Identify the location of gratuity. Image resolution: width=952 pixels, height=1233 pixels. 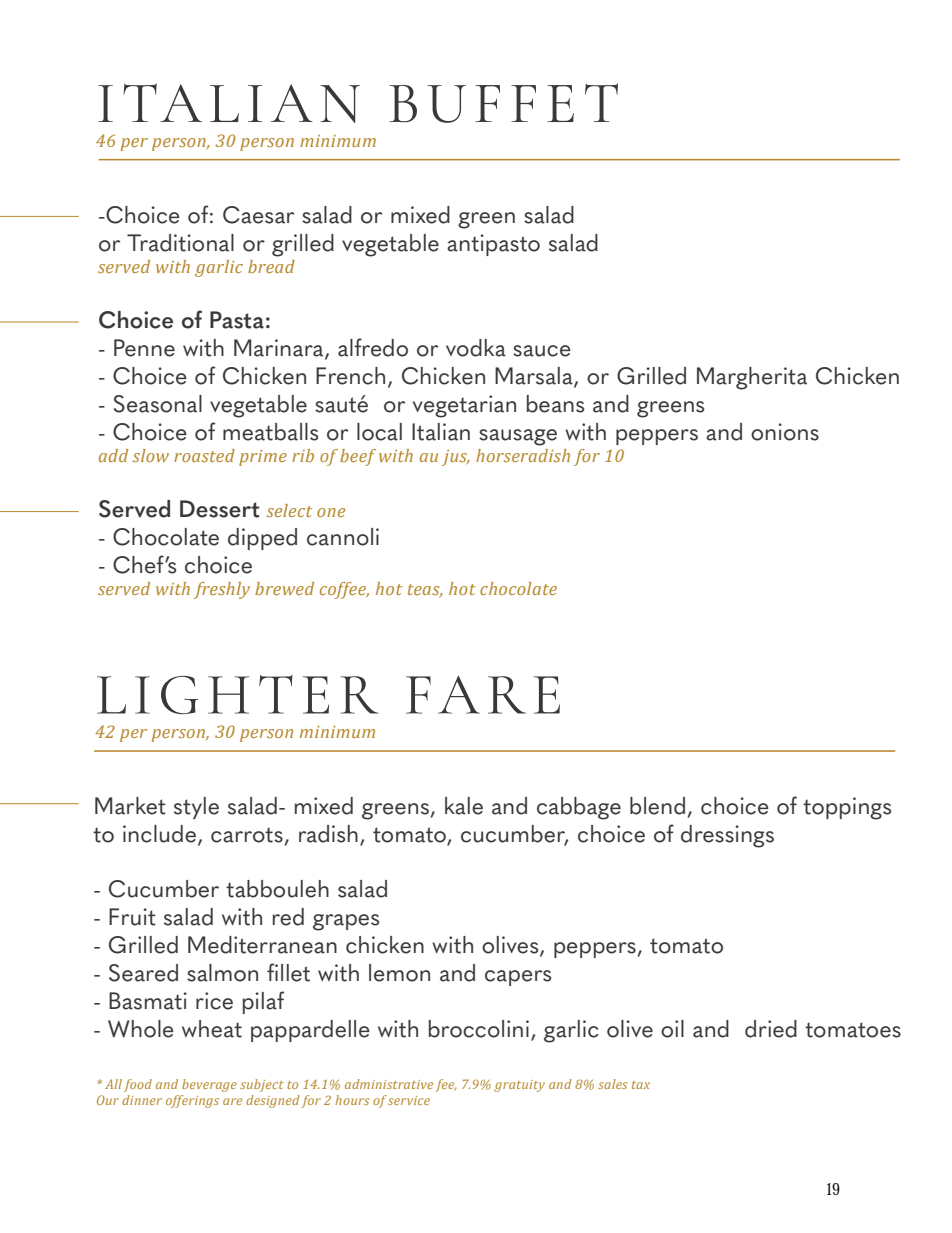
(519, 1086).
